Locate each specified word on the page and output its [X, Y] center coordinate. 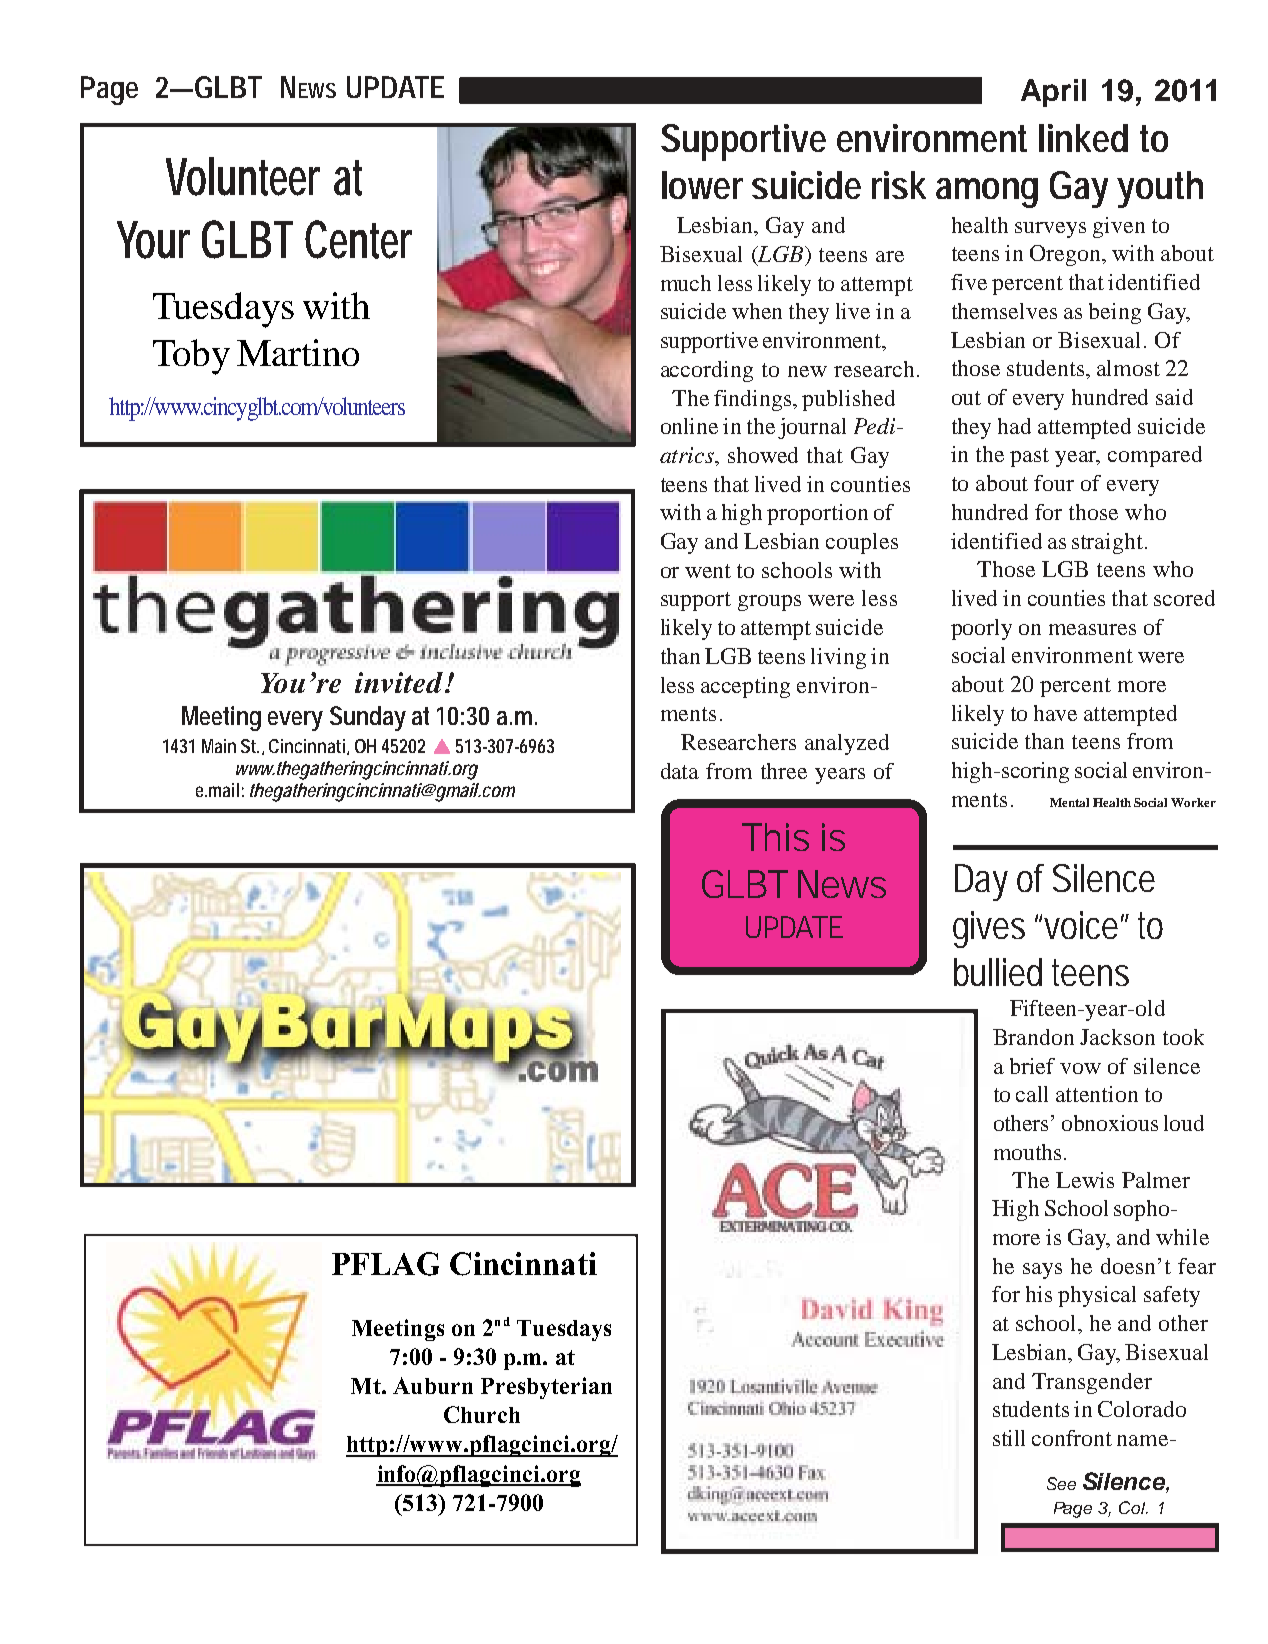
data [680, 771]
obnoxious [1110, 1123]
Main [219, 746]
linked [1083, 138]
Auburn [433, 1385]
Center [358, 239]
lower [702, 185]
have [1055, 713]
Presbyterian [546, 1388]
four [1054, 483]
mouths [1027, 1152]
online [689, 426]
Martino [298, 352]
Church [482, 1414]
